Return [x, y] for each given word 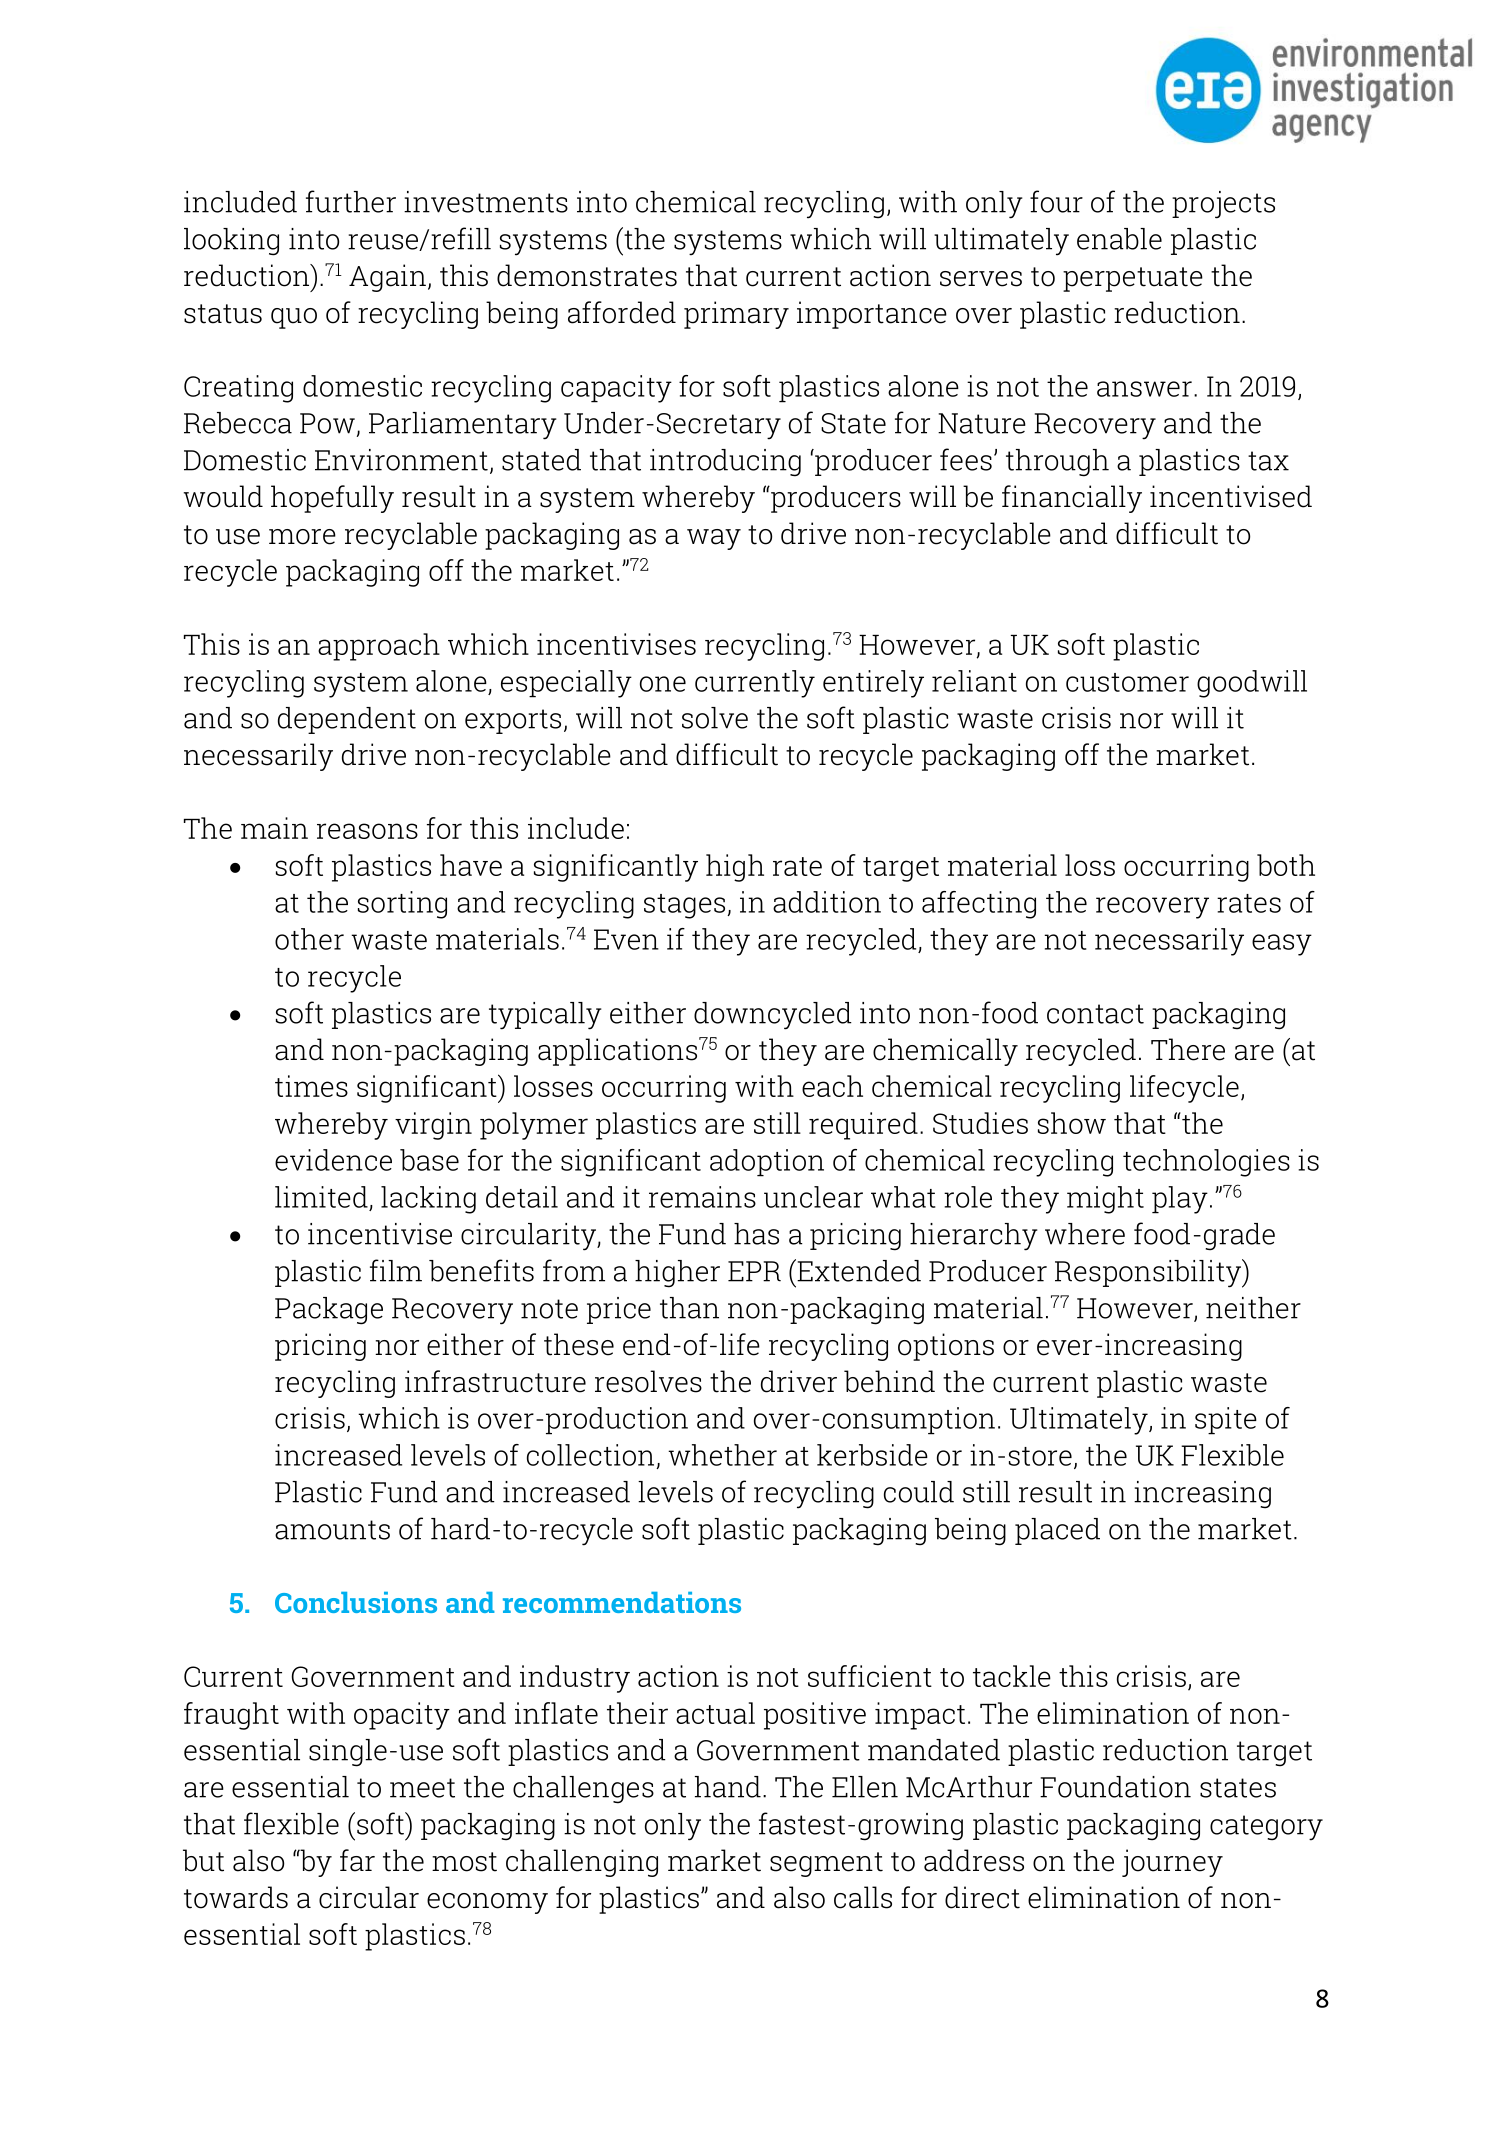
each [832, 1086]
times [311, 1086]
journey [1172, 1863]
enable [1119, 239]
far [357, 1860]
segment [826, 1864]
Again [387, 278]
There [1188, 1049]
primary [736, 315]
